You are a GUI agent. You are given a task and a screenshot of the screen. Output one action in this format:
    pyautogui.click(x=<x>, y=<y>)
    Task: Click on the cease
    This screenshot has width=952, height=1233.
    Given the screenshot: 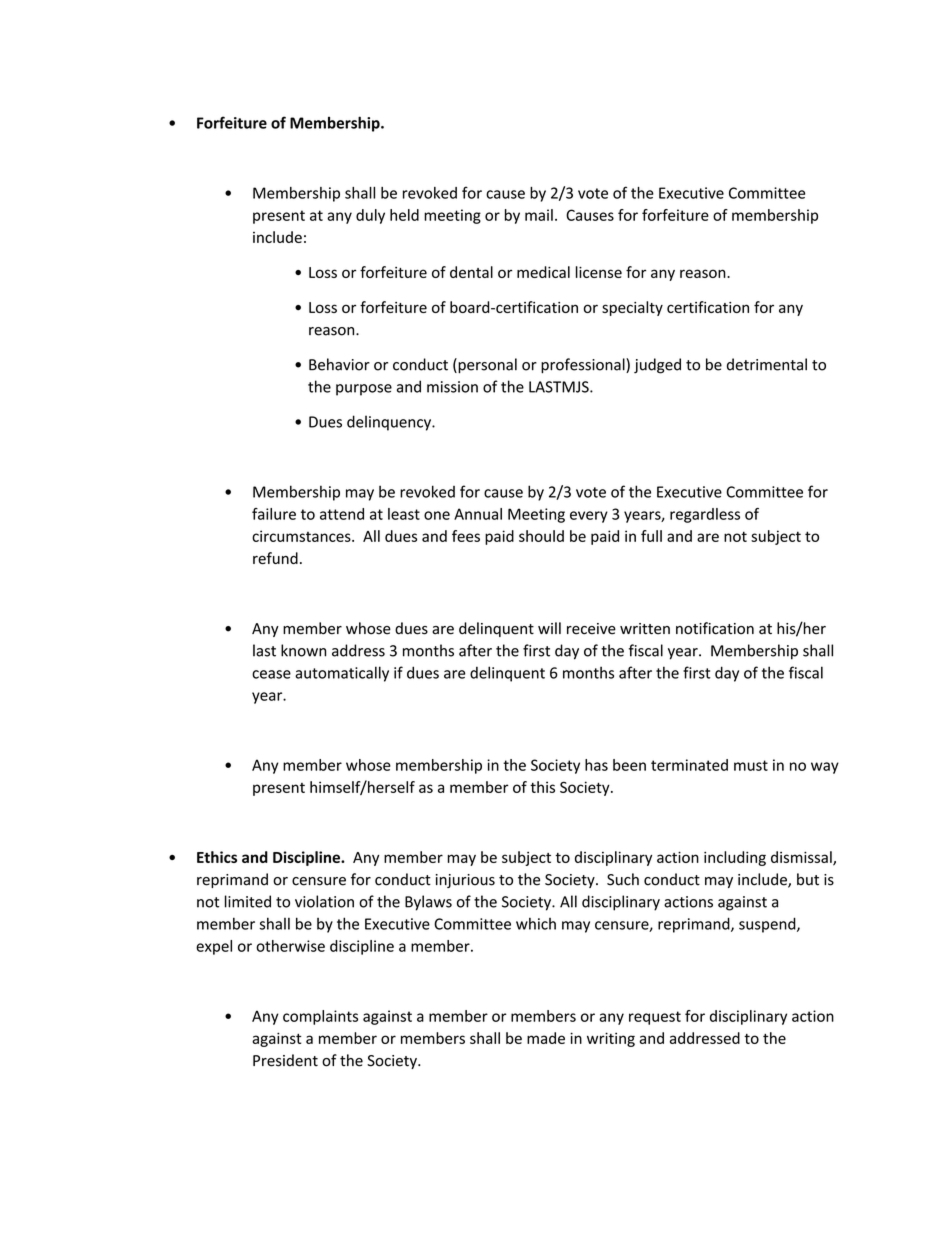 What is the action you would take?
    pyautogui.click(x=271, y=674)
